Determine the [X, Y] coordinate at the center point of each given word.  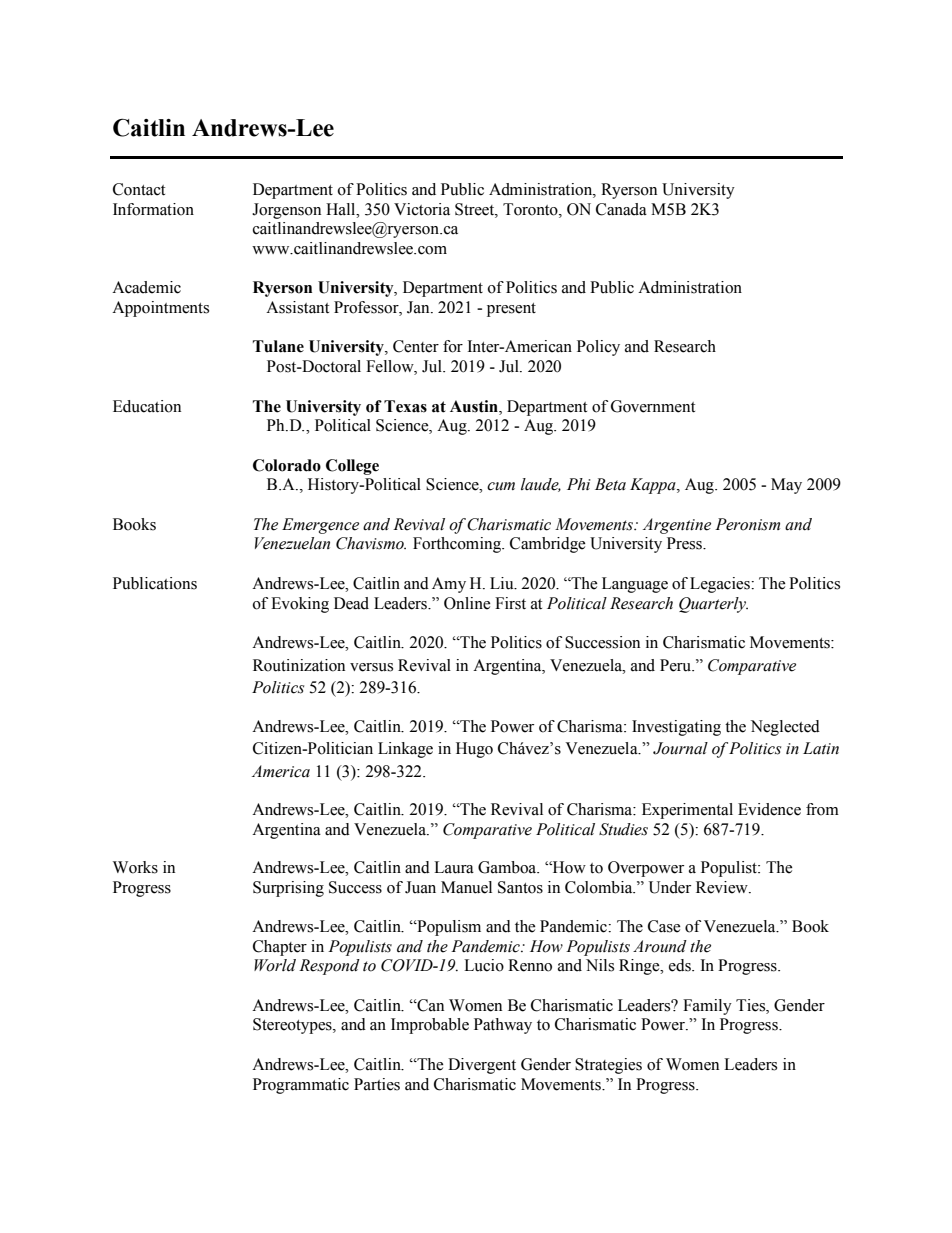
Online [467, 603]
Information [153, 209]
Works [135, 867]
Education [147, 406]
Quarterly [713, 605]
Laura [454, 867]
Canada [621, 209]
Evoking [300, 605]
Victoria [422, 209]
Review [723, 887]
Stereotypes [293, 1026]
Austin [475, 406]
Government [653, 406]
